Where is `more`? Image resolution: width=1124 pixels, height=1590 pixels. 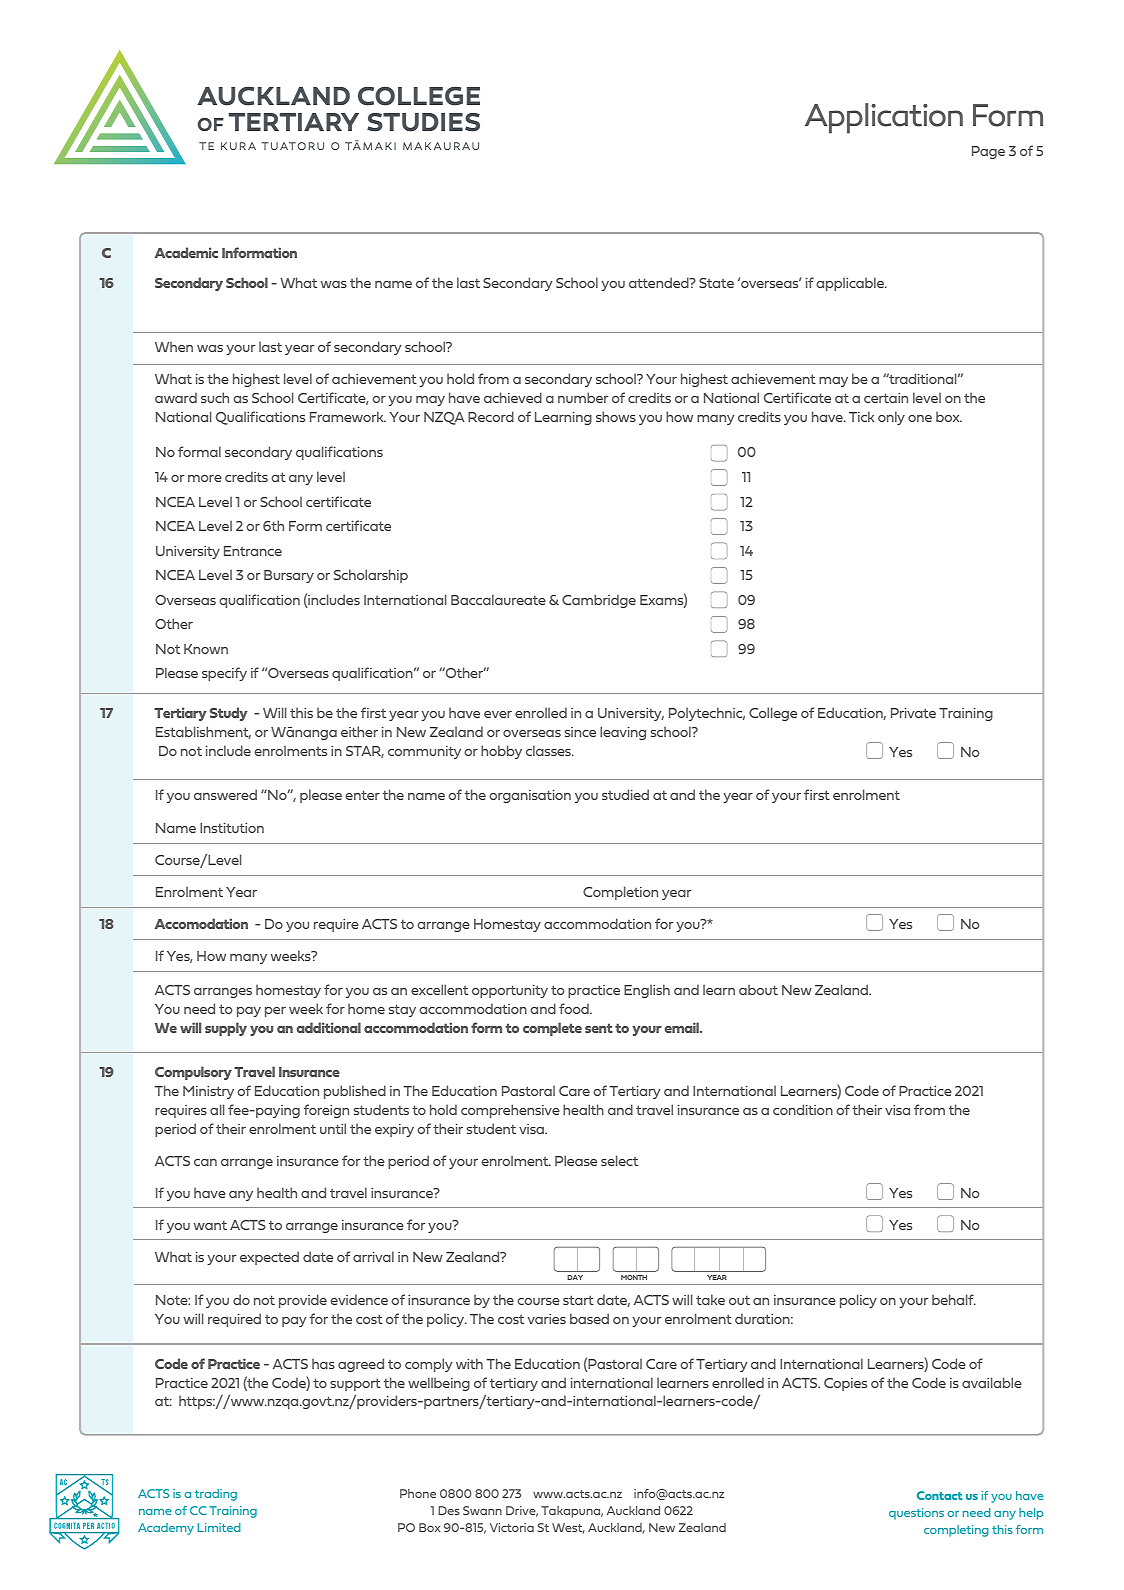
more is located at coordinates (205, 478).
